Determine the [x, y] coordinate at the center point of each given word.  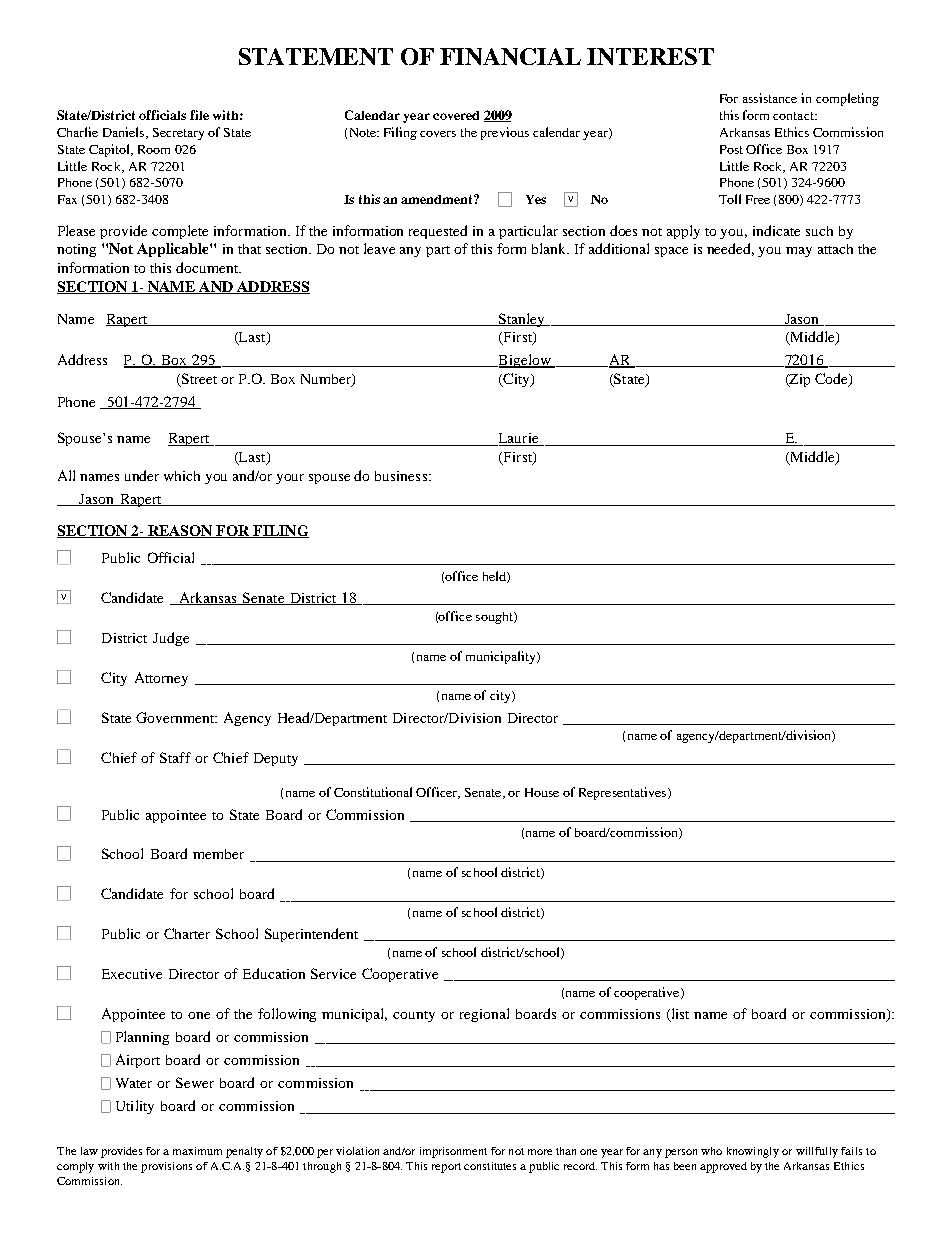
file [199, 115]
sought [495, 618]
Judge [171, 639]
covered [456, 115]
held [495, 577]
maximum [197, 1151]
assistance [770, 98]
